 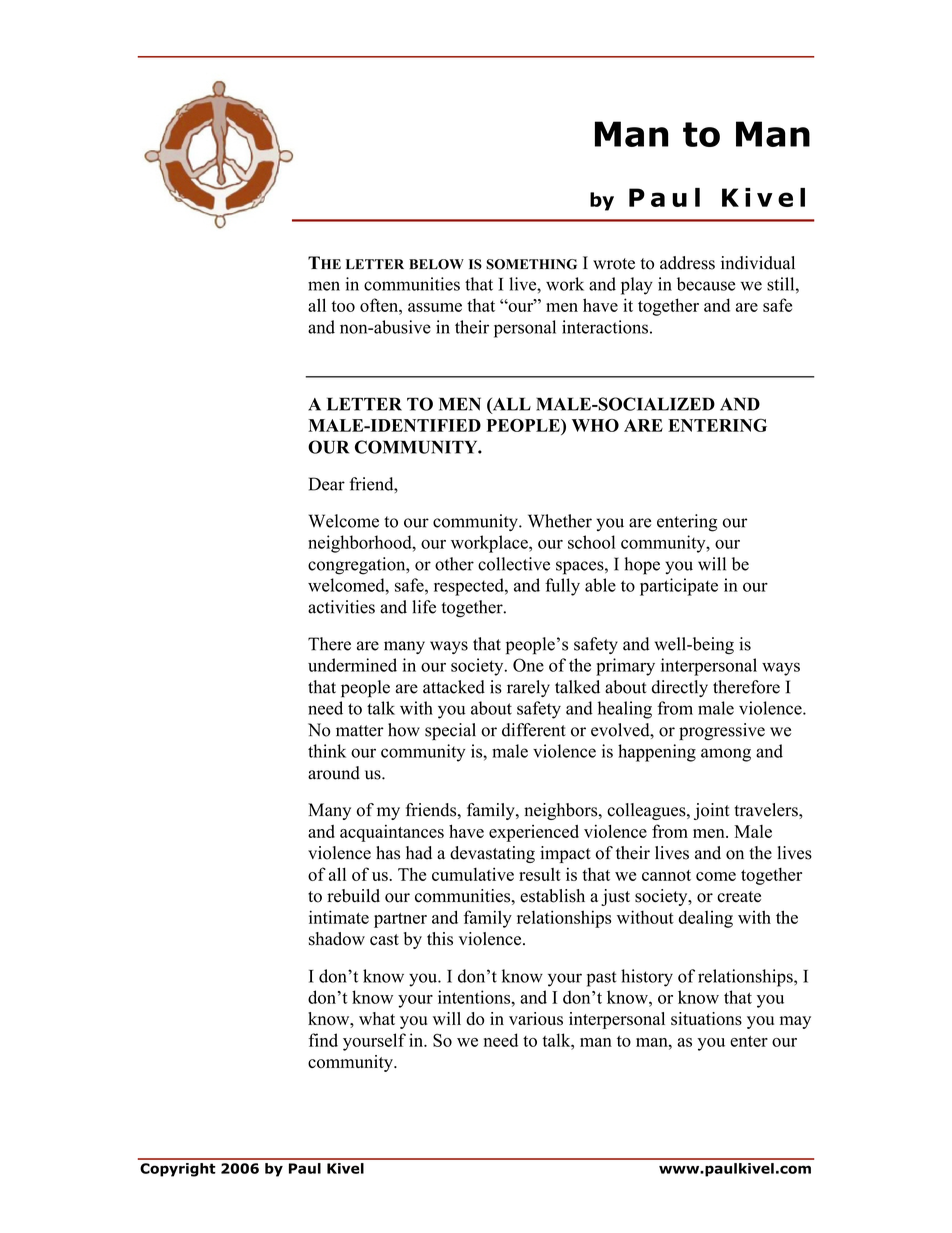 What do you see at coordinates (536, 1019) in the screenshot?
I see `various` at bounding box center [536, 1019].
